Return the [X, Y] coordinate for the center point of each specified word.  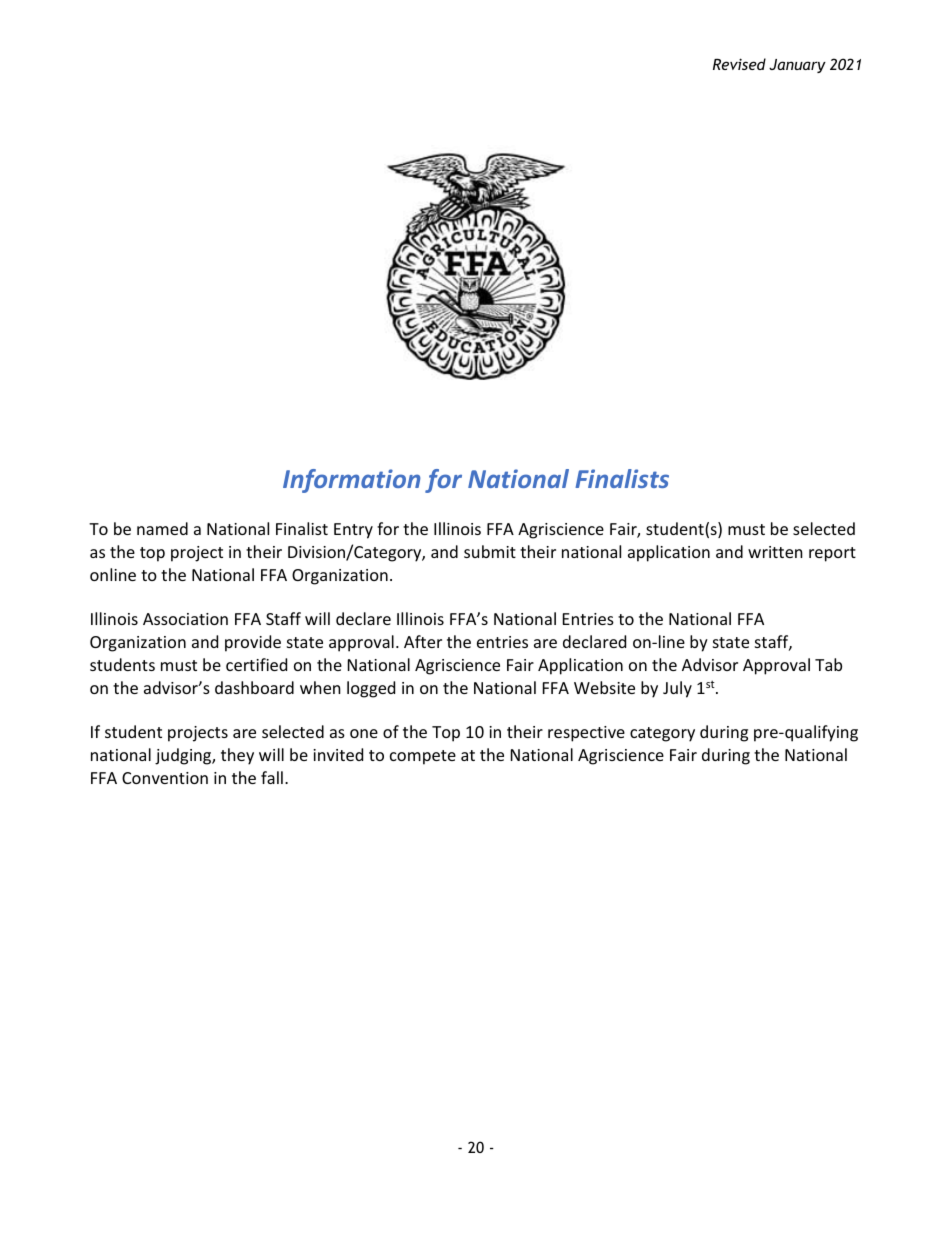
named [162, 528]
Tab [828, 664]
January [797, 66]
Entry [353, 531]
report [832, 554]
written [775, 552]
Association [185, 619]
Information [352, 481]
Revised [739, 64]
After [423, 641]
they [237, 756]
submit [490, 551]
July [677, 689]
